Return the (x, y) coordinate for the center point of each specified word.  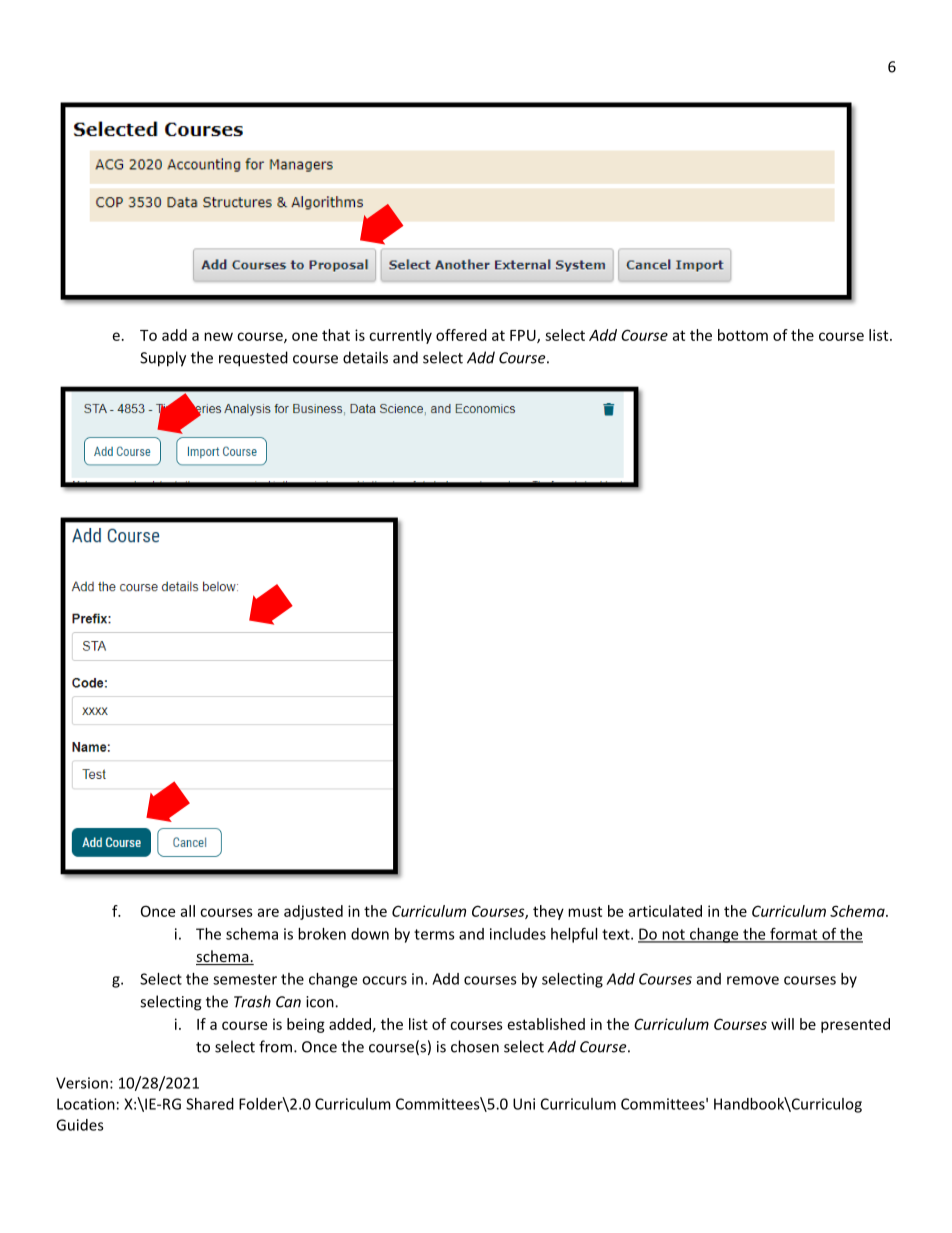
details (365, 357)
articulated (665, 911)
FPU (524, 336)
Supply (163, 359)
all (187, 911)
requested (253, 359)
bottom (743, 335)
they (548, 912)
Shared (210, 1104)
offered (461, 335)
